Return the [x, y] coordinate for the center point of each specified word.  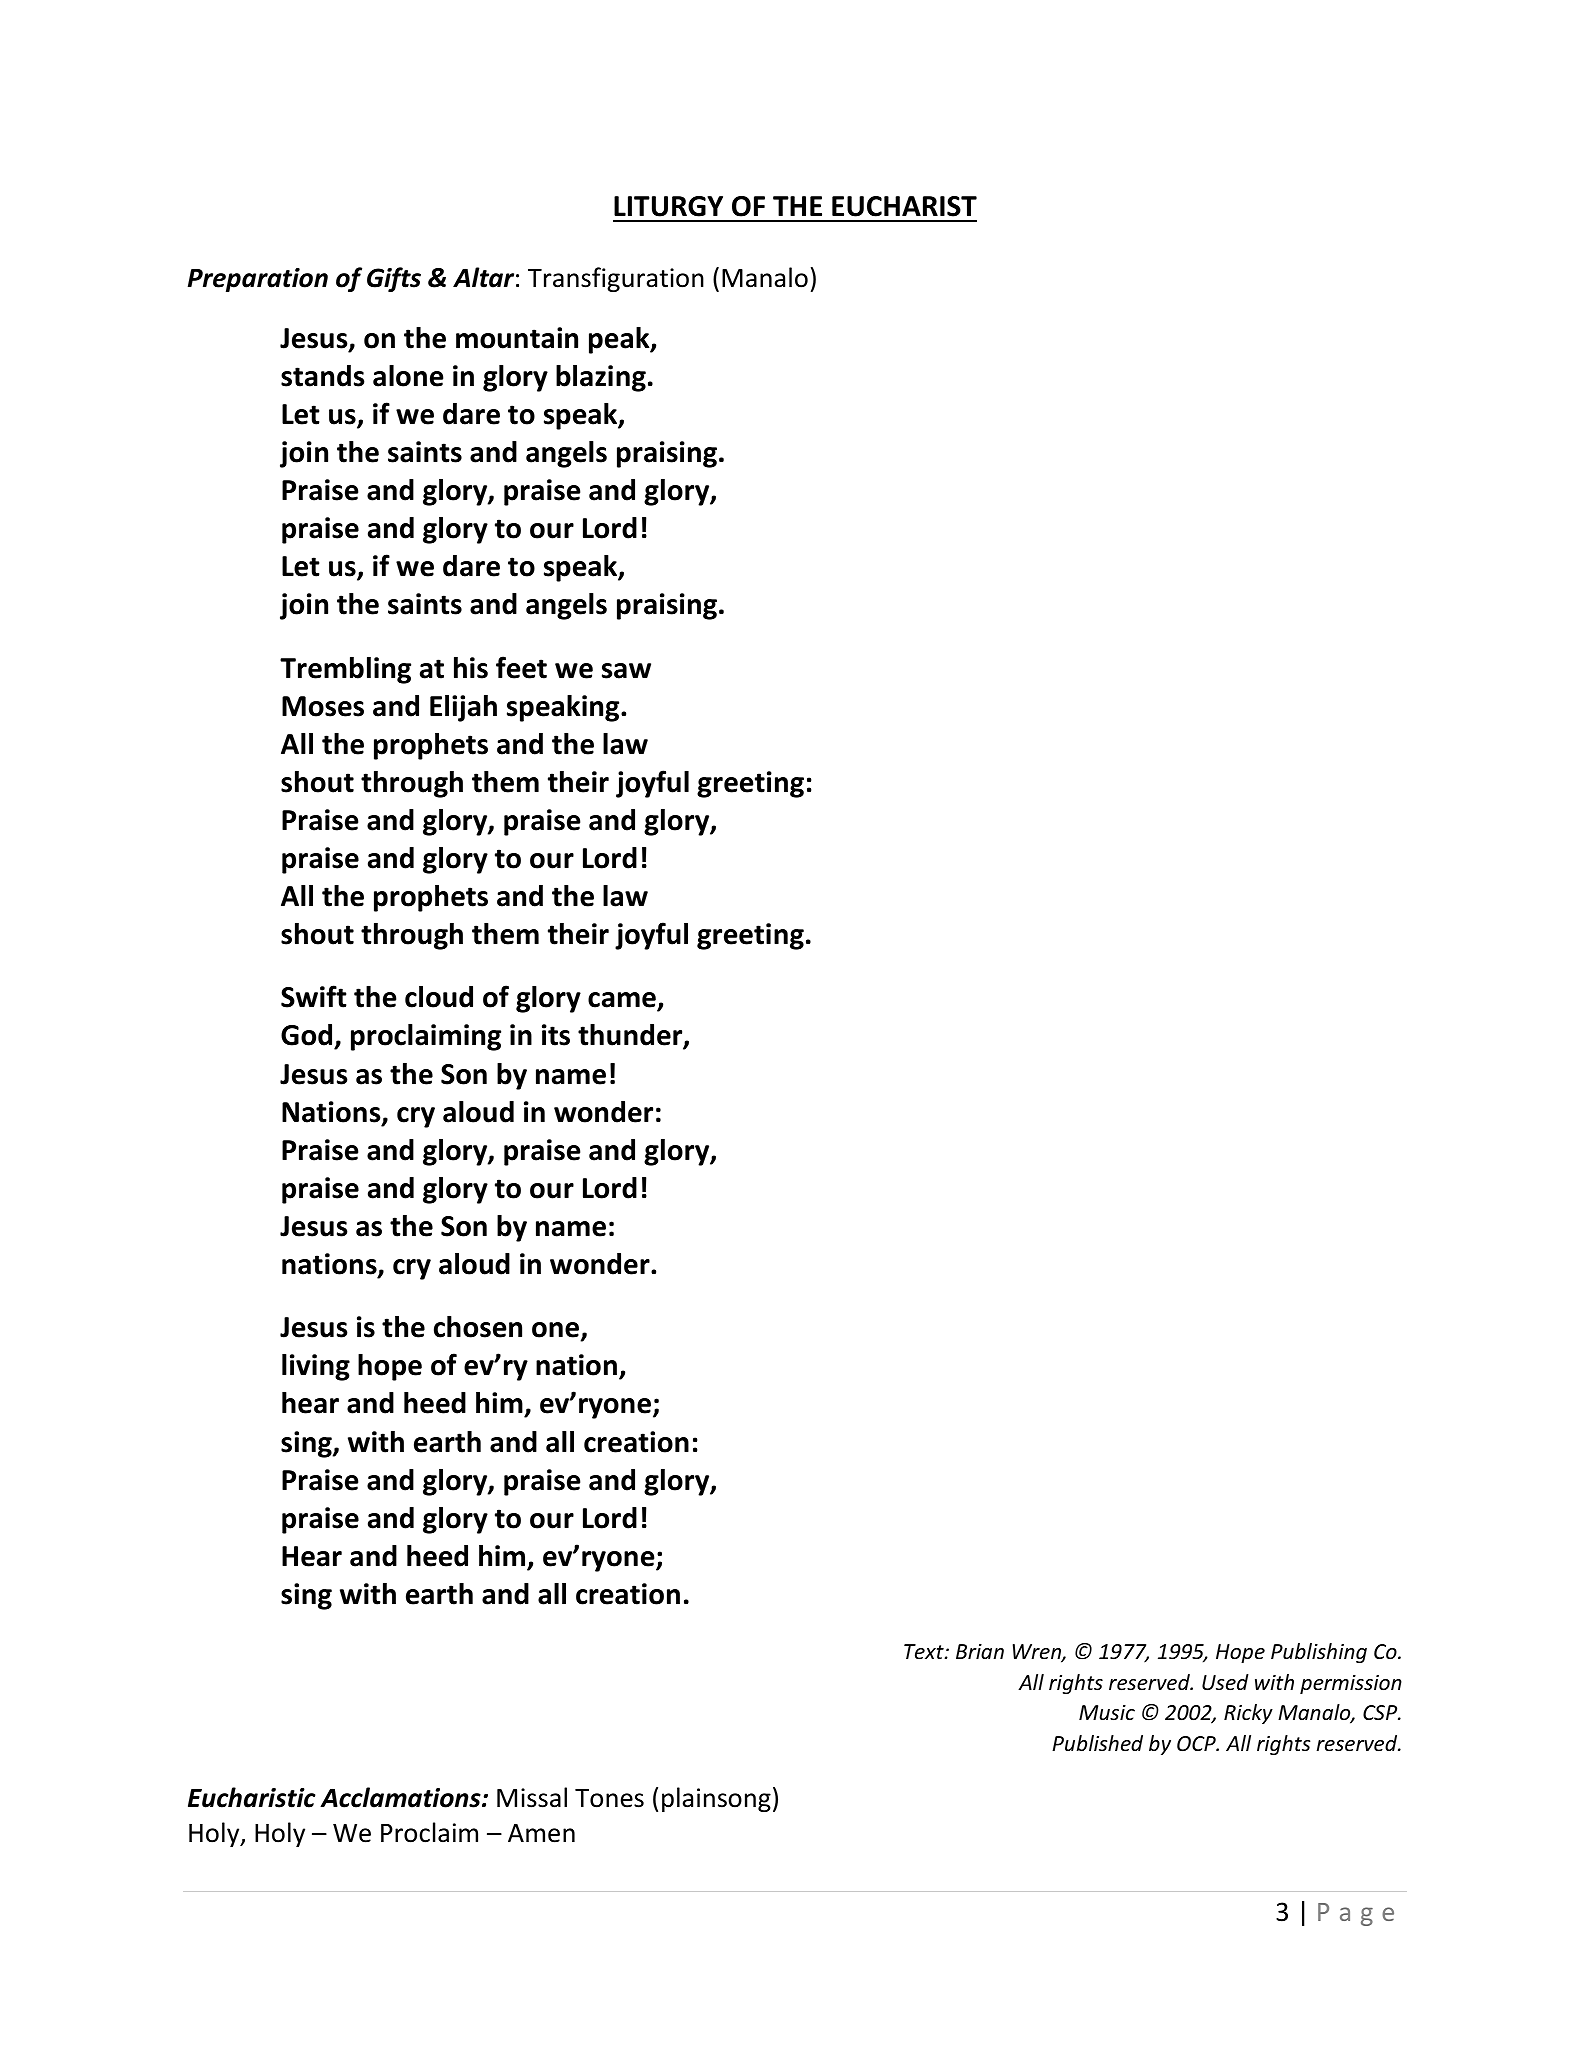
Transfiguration [616, 279]
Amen [541, 1833]
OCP [1197, 1744]
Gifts [394, 279]
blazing [601, 378]
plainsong [716, 1799]
